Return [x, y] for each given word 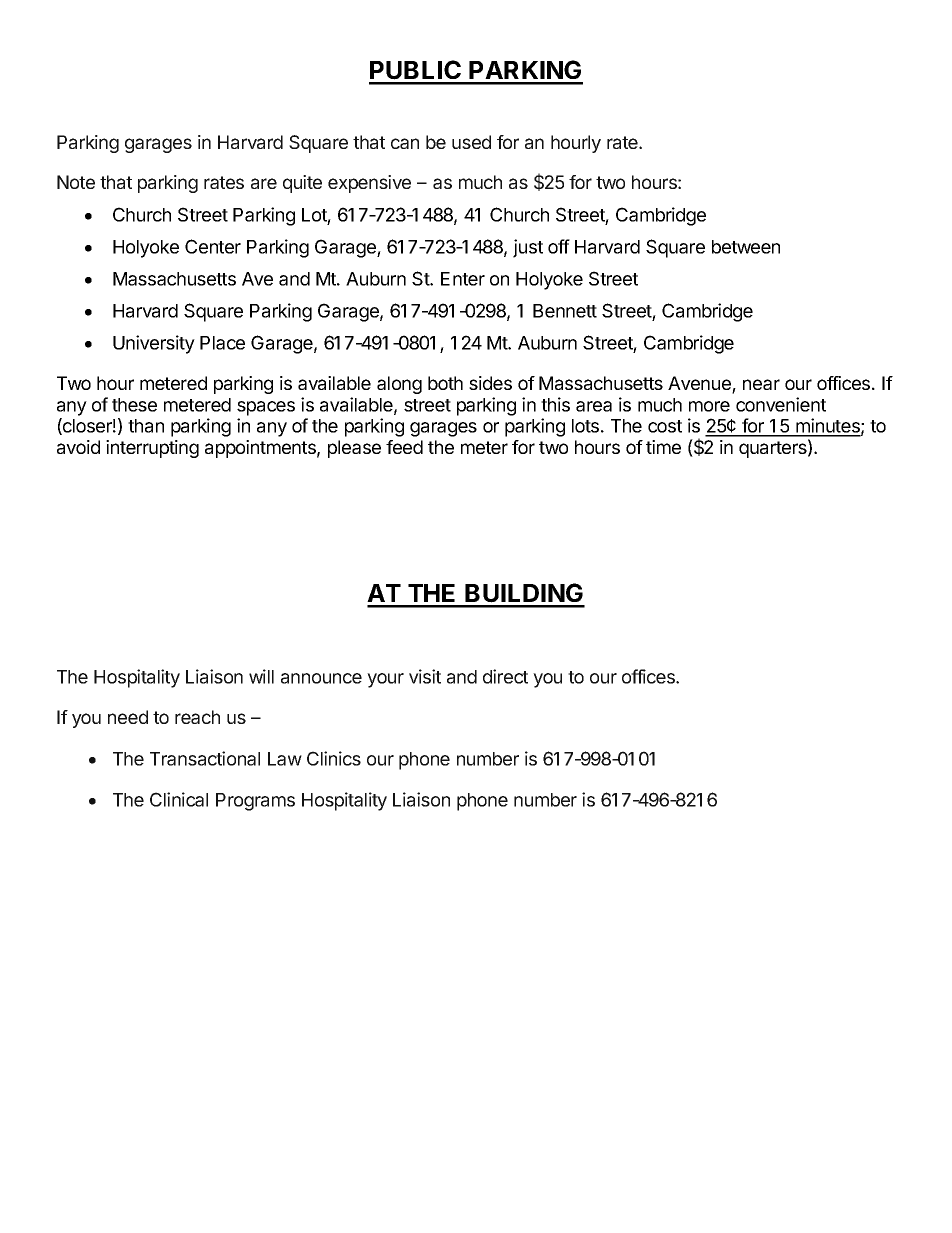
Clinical [179, 799]
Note [76, 182]
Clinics [334, 758]
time [663, 447]
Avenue [700, 384]
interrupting [152, 449]
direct [505, 676]
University [154, 344]
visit [425, 676]
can [405, 143]
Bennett [565, 311]
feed [404, 447]
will [261, 676]
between [746, 247]
